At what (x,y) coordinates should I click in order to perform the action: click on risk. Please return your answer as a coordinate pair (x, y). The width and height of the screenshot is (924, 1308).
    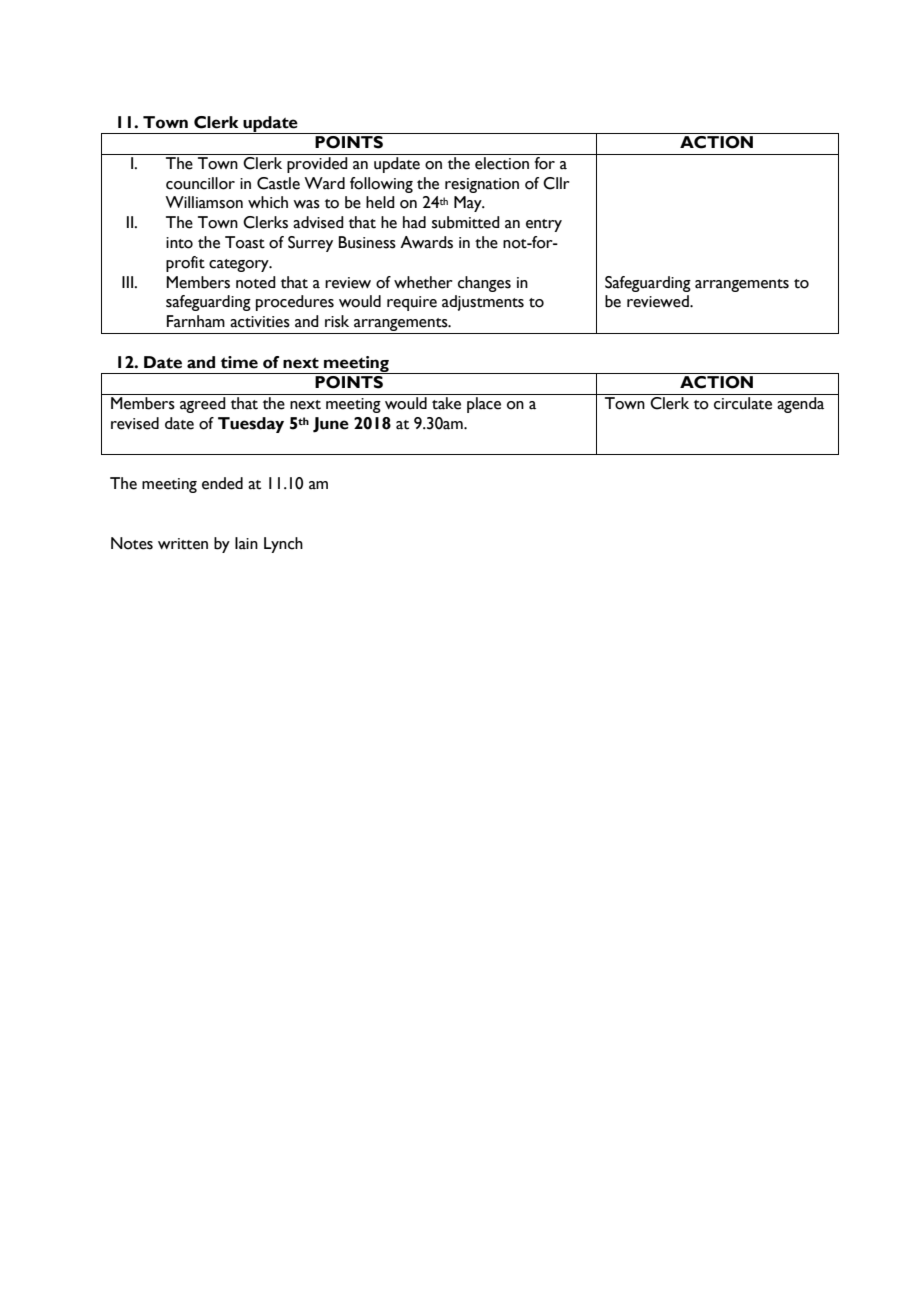
    Looking at the image, I should click on (337, 321).
